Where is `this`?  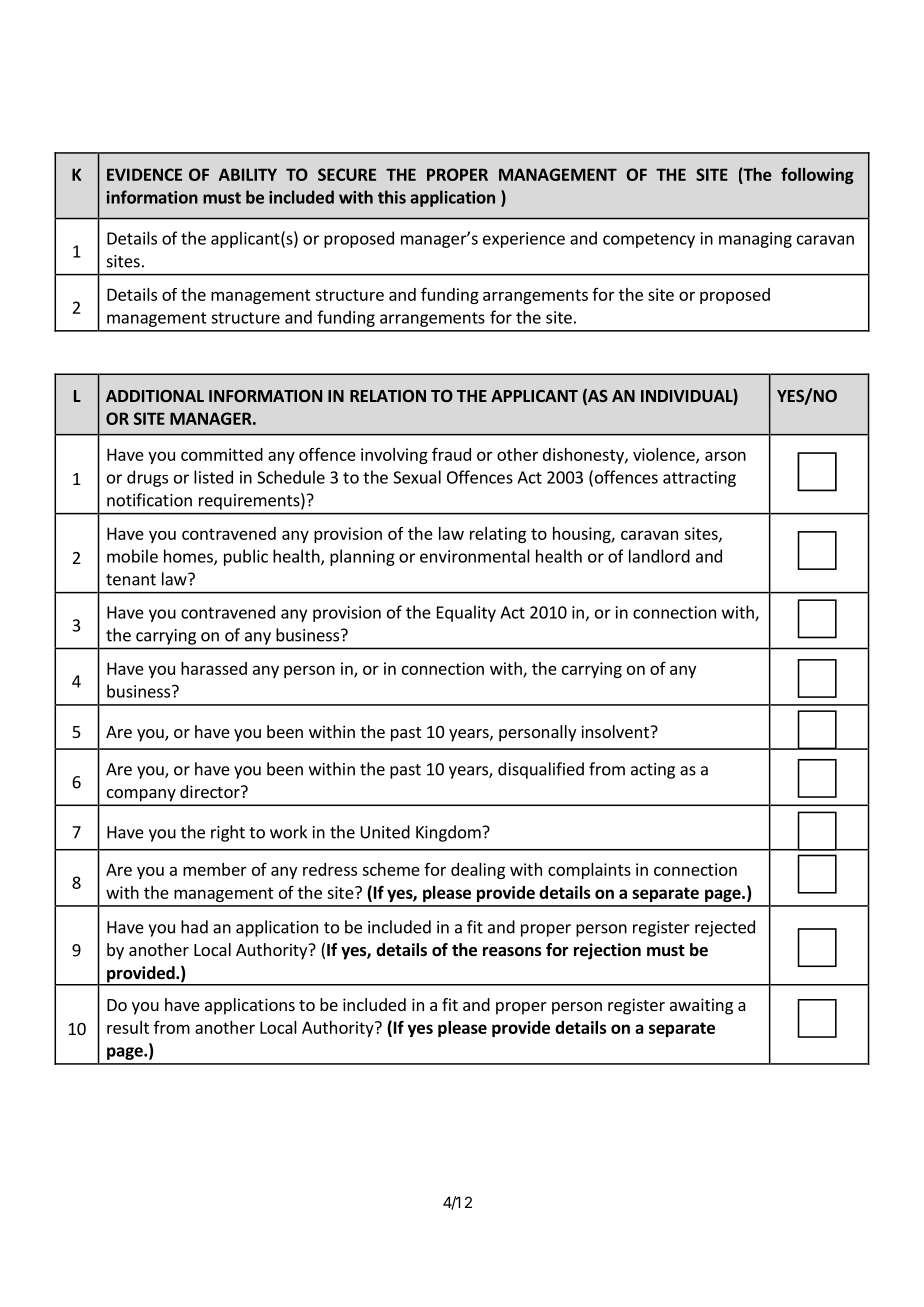 this is located at coordinates (392, 197).
